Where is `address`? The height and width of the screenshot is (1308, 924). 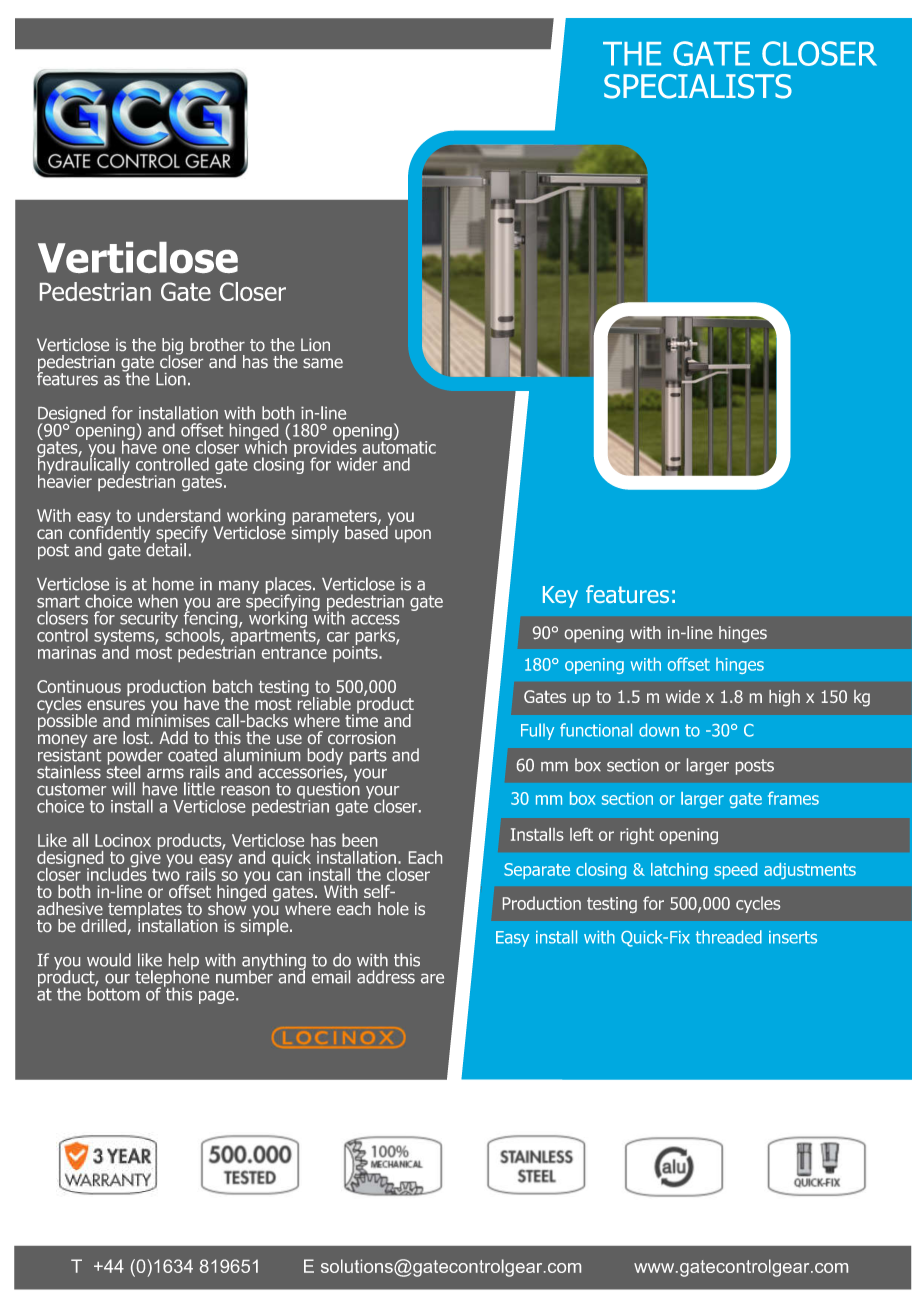
address is located at coordinates (386, 977).
